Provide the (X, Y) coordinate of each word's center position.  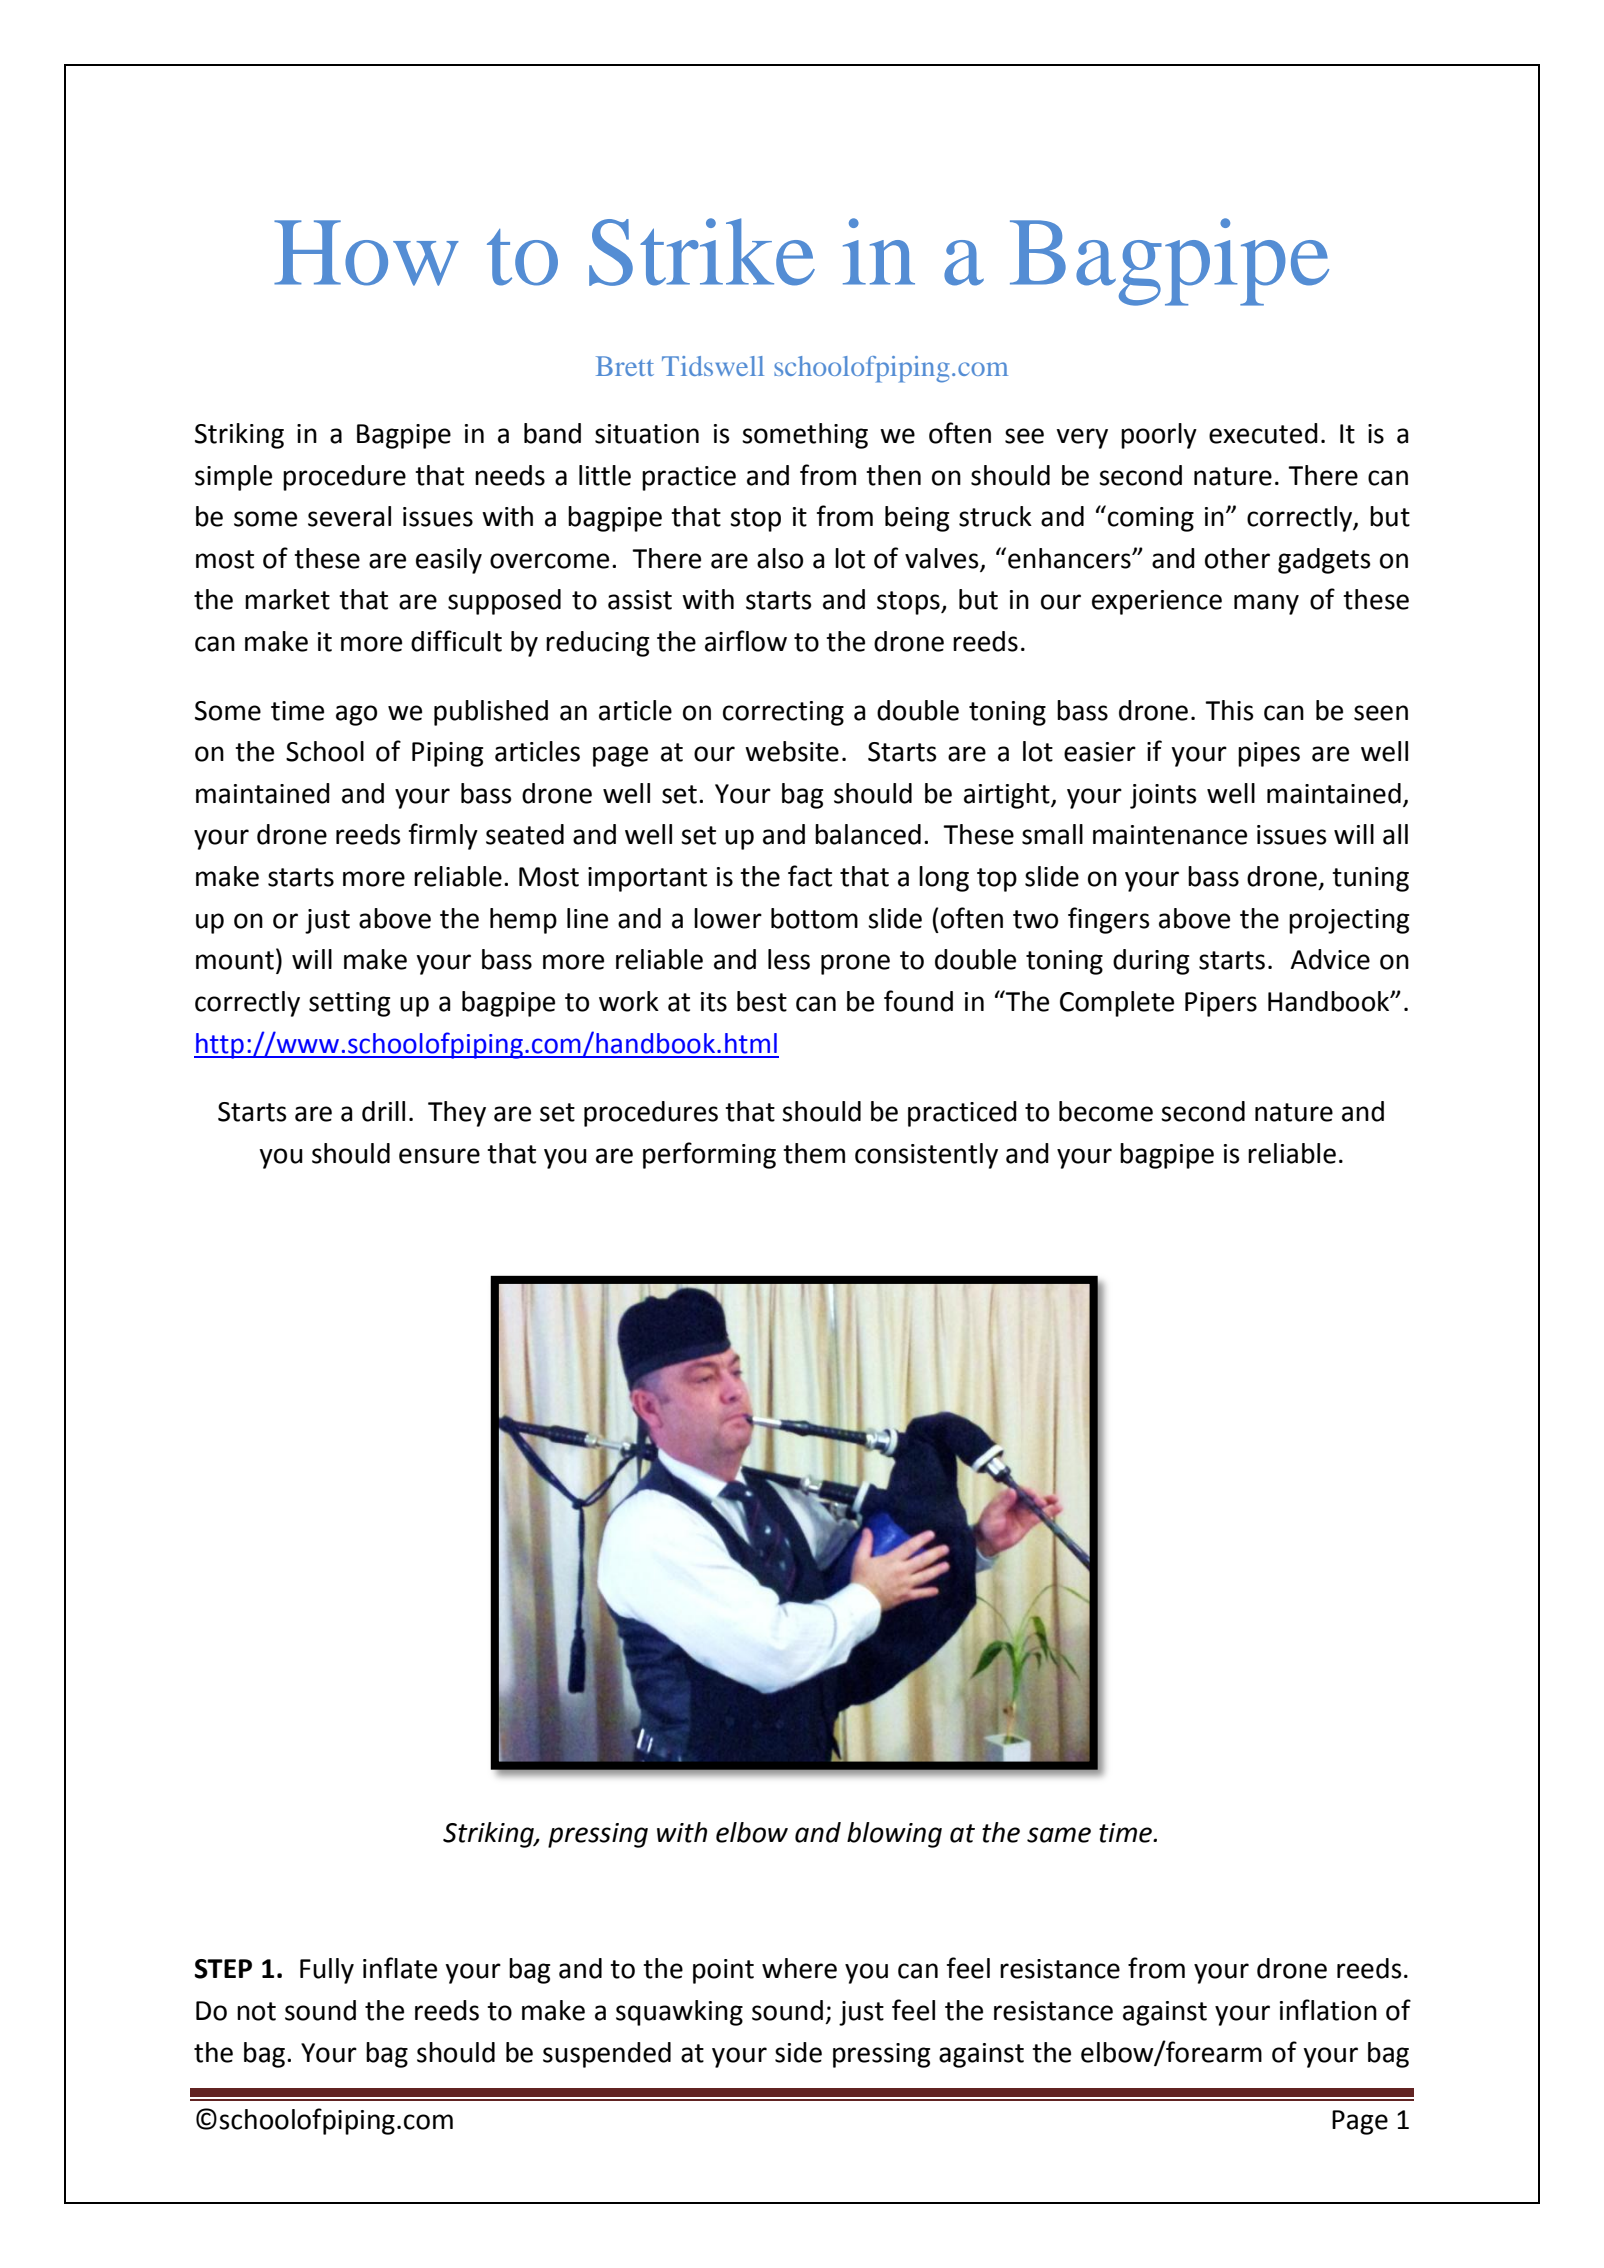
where (799, 1968)
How (366, 253)
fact (810, 876)
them (814, 1153)
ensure (439, 1156)
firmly (443, 836)
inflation (1328, 2010)
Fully (327, 1971)
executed (1263, 433)
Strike (702, 252)
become (1106, 1111)
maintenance (1170, 835)
